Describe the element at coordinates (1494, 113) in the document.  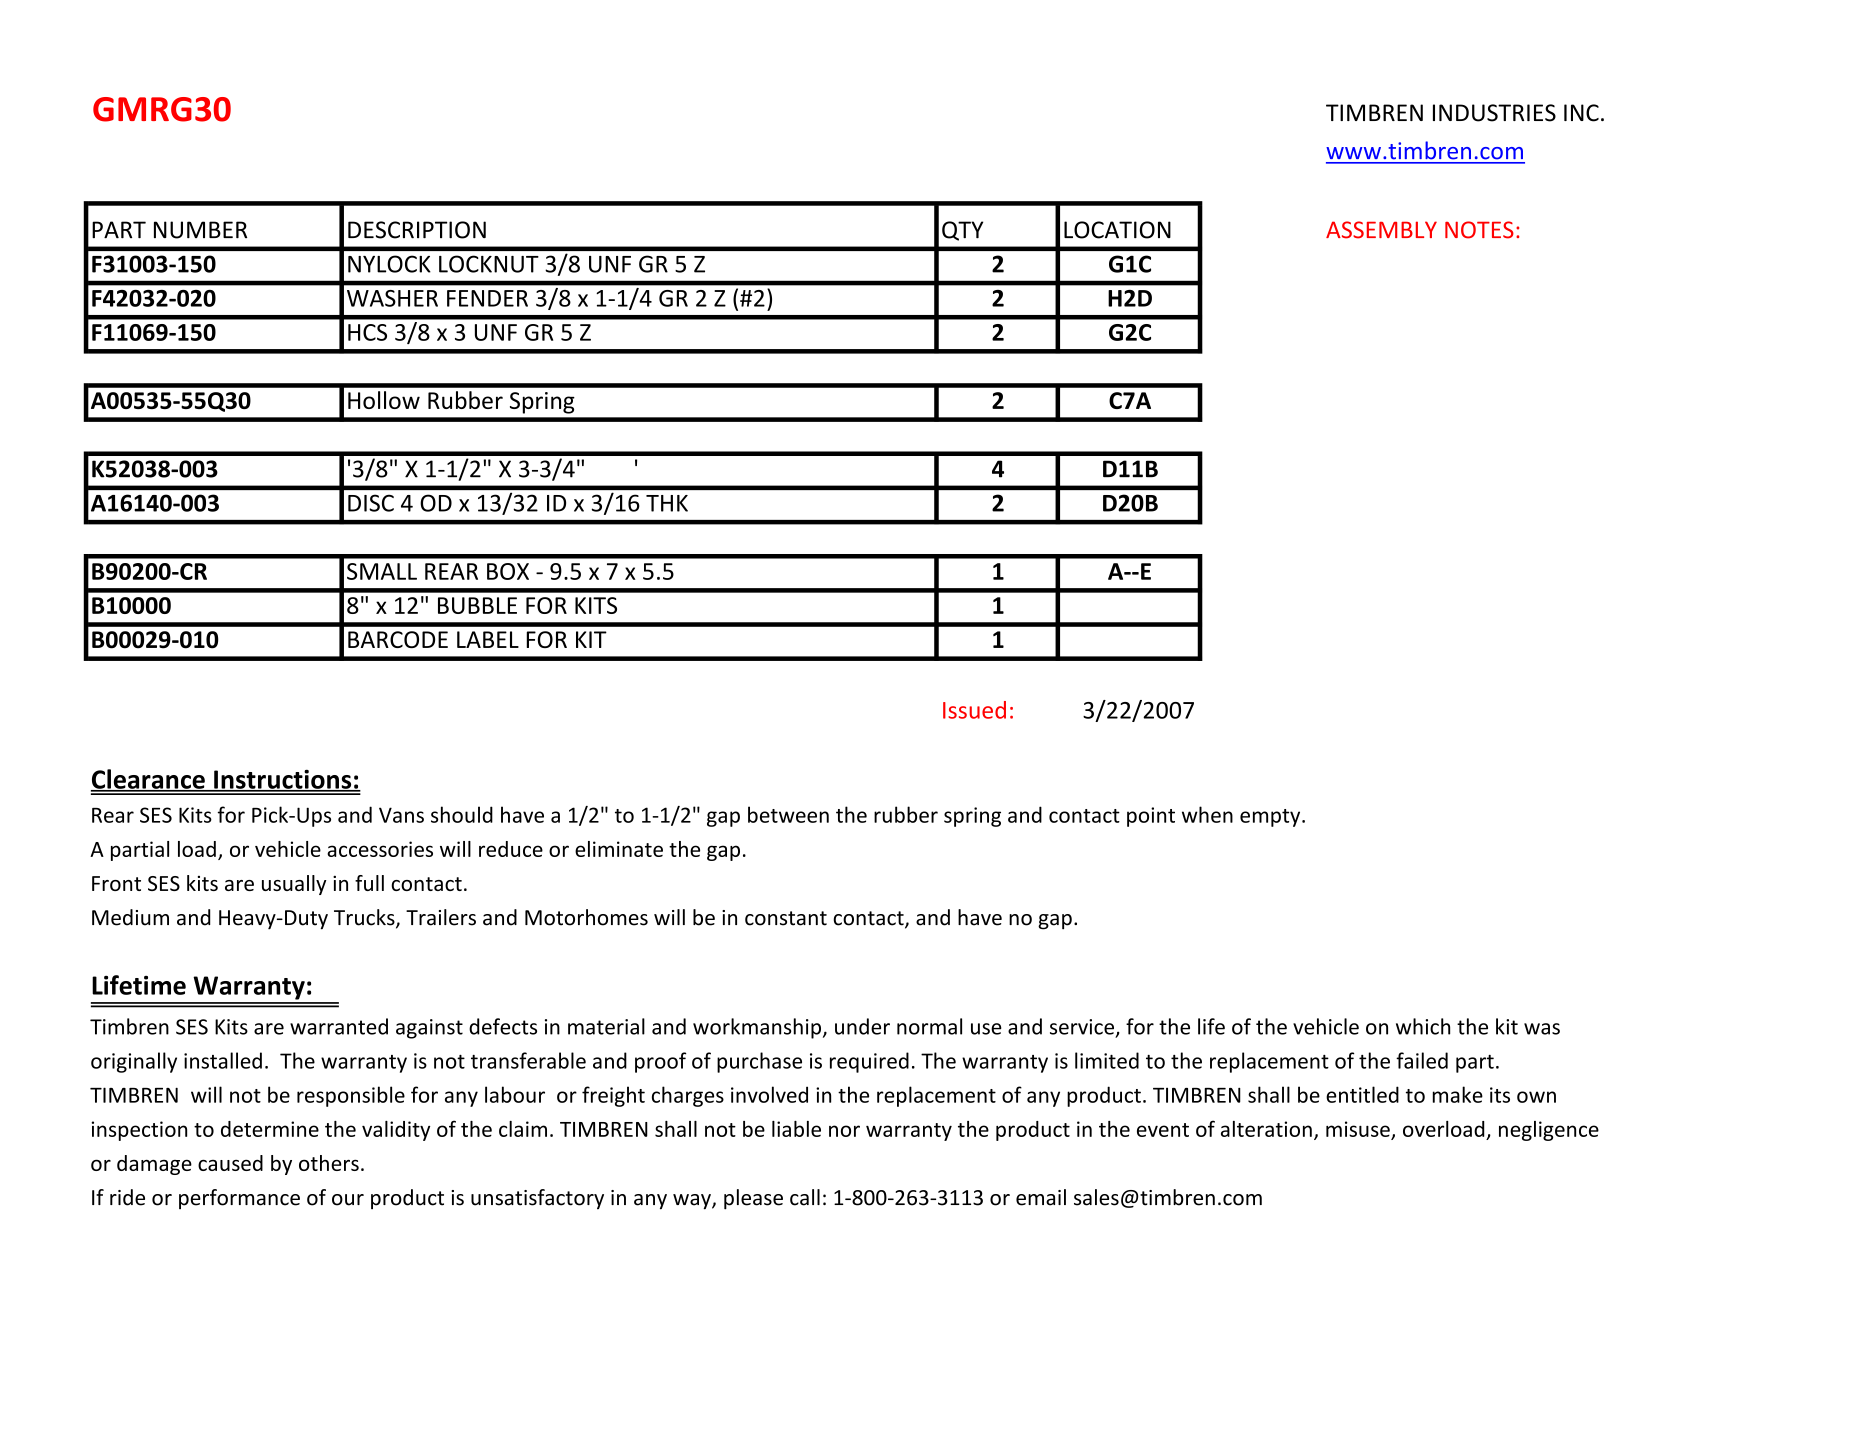
I see `INDUSTRIES` at that location.
